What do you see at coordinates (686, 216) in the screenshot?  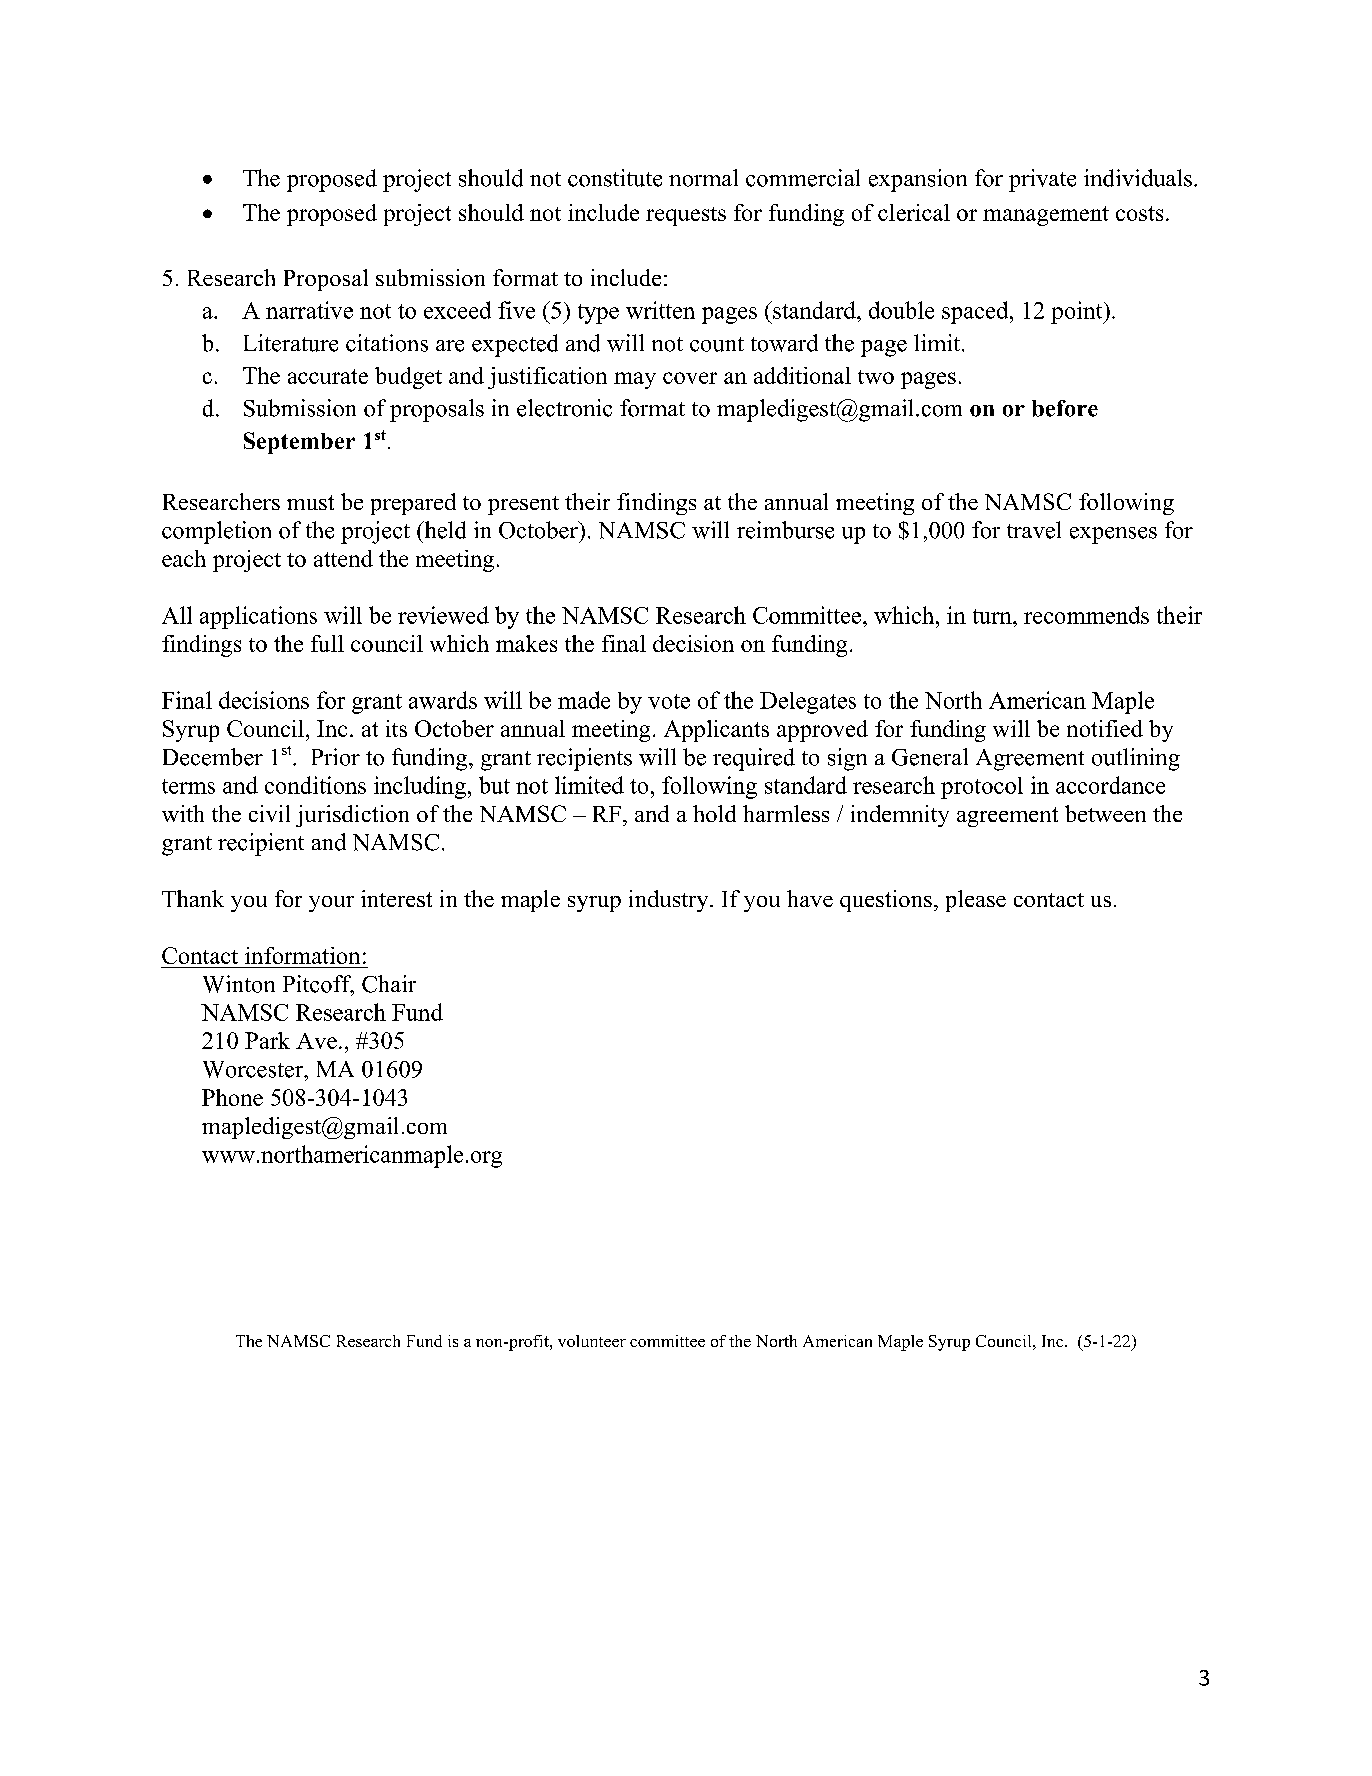 I see `requests` at bounding box center [686, 216].
